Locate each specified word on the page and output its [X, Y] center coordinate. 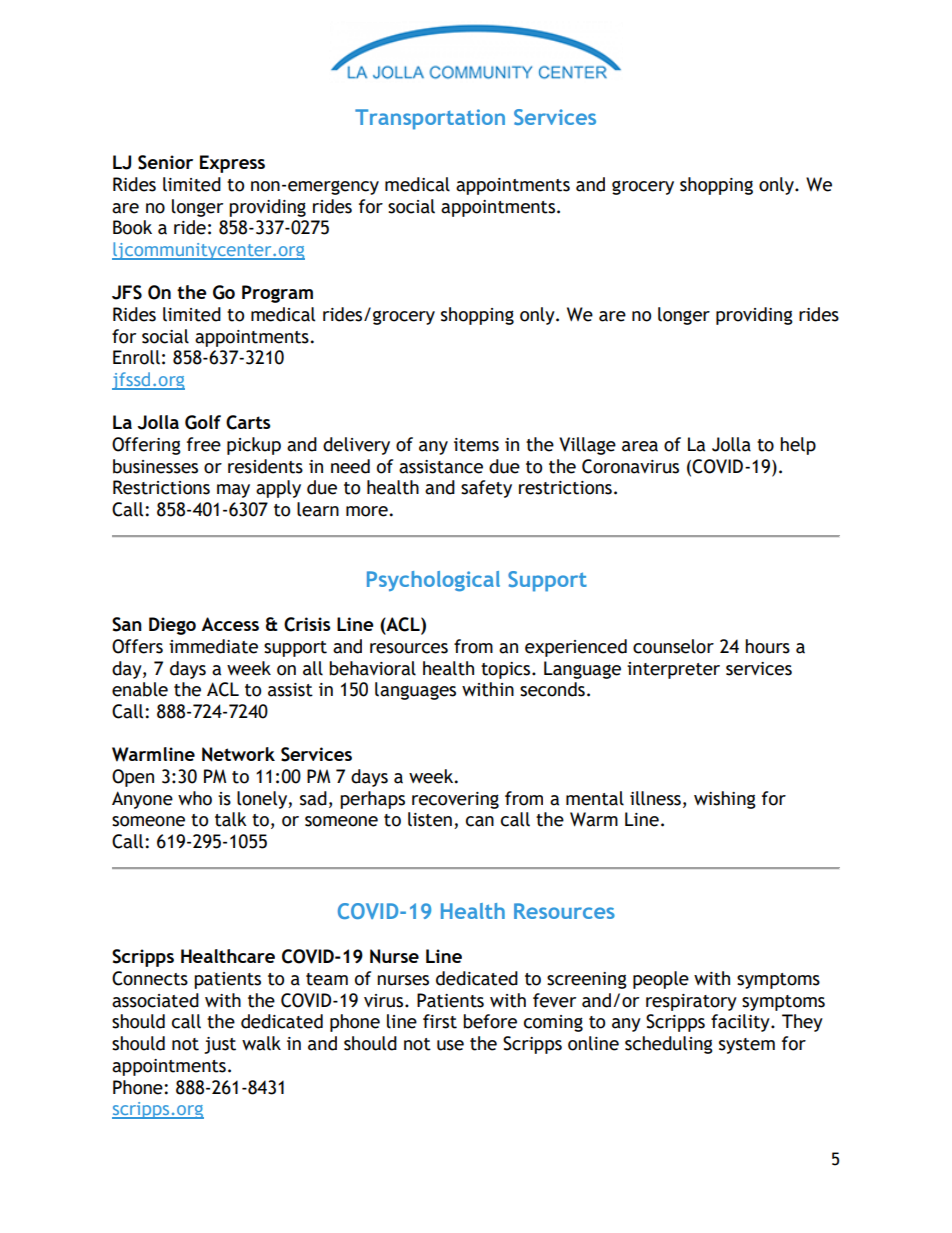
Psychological [433, 581]
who [195, 798]
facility [741, 1023]
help [798, 446]
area [640, 446]
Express [232, 164]
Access [230, 624]
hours [767, 646]
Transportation [430, 119]
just [220, 1045]
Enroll [136, 357]
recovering [455, 800]
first [440, 1021]
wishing [725, 800]
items [476, 445]
